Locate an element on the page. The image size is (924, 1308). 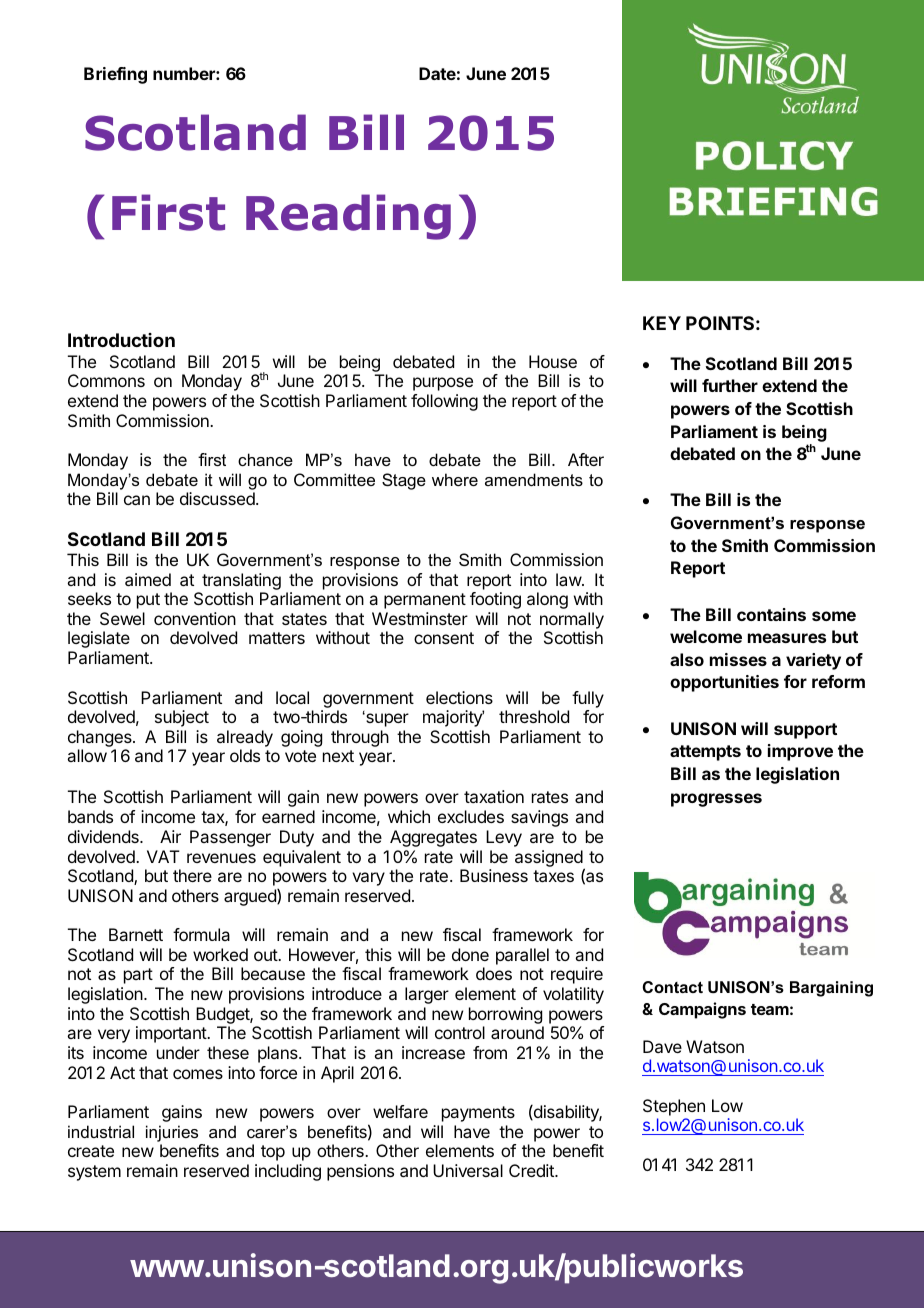
payments is located at coordinates (478, 1114).
